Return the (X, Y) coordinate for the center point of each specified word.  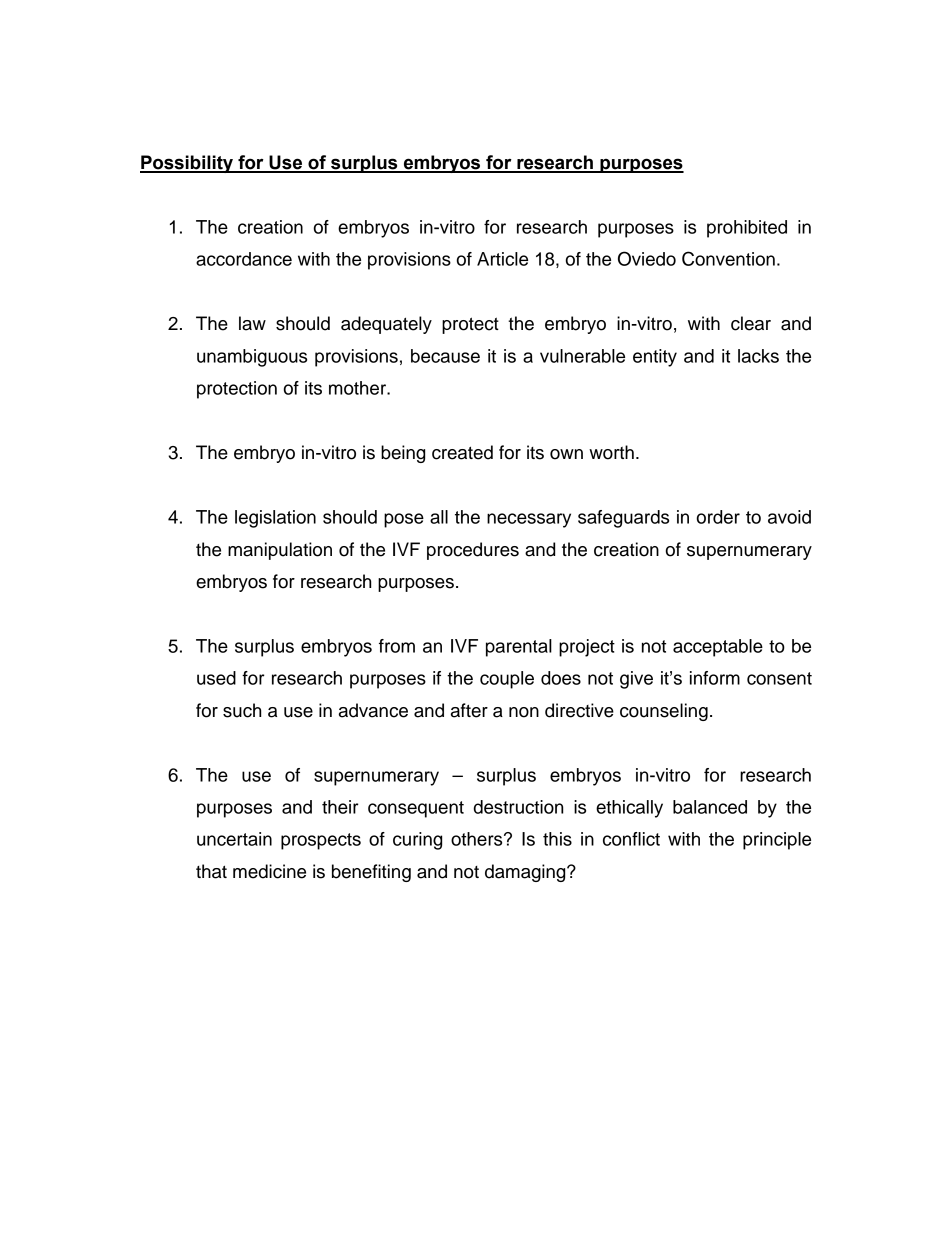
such (242, 710)
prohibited (747, 229)
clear (751, 323)
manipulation (280, 551)
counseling (664, 712)
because (445, 356)
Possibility (188, 164)
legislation (275, 519)
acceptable (718, 648)
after (469, 710)
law (252, 323)
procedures (473, 551)
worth (611, 452)
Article (502, 259)
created (462, 452)
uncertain (234, 839)
